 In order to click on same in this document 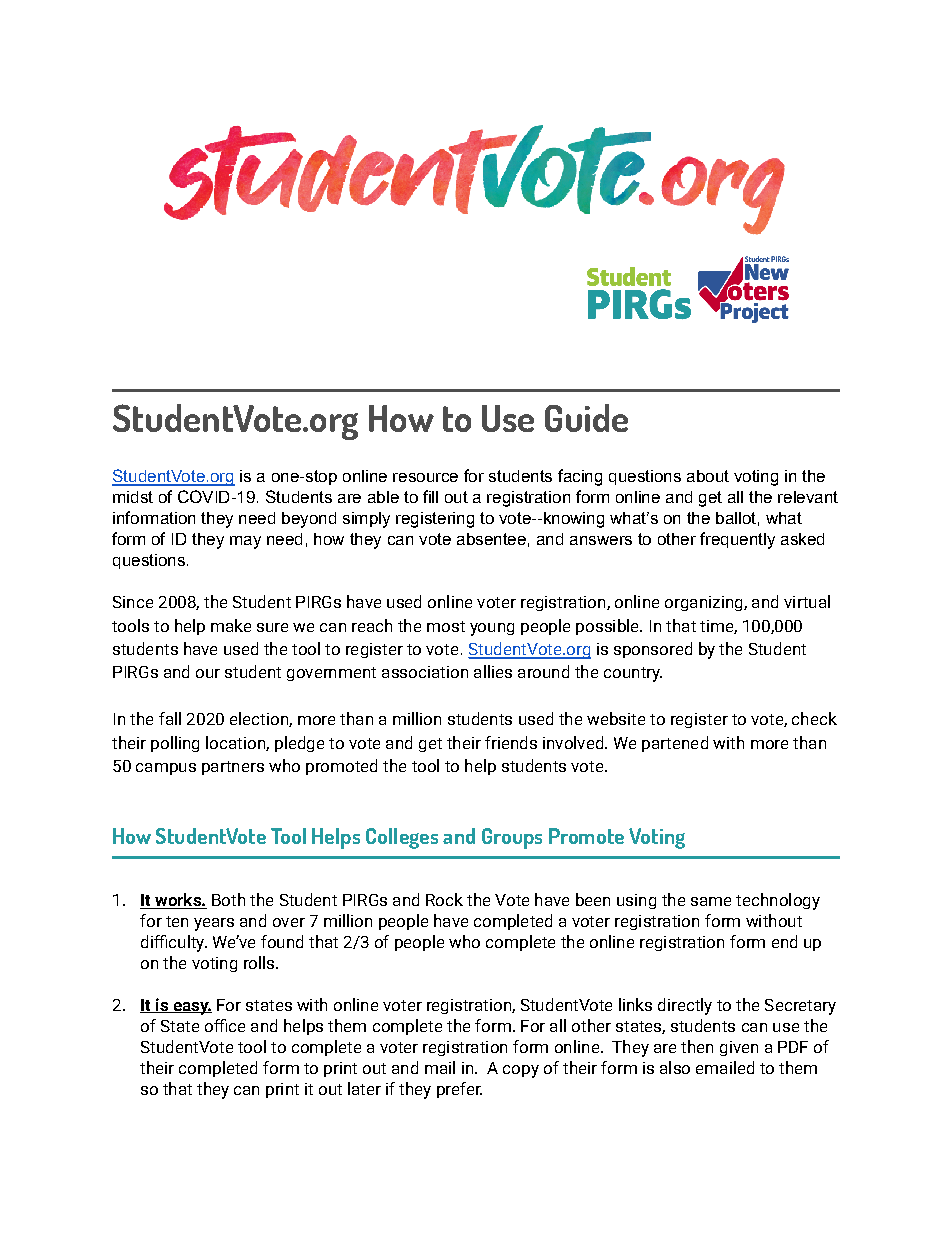, I will do `click(711, 901)`.
